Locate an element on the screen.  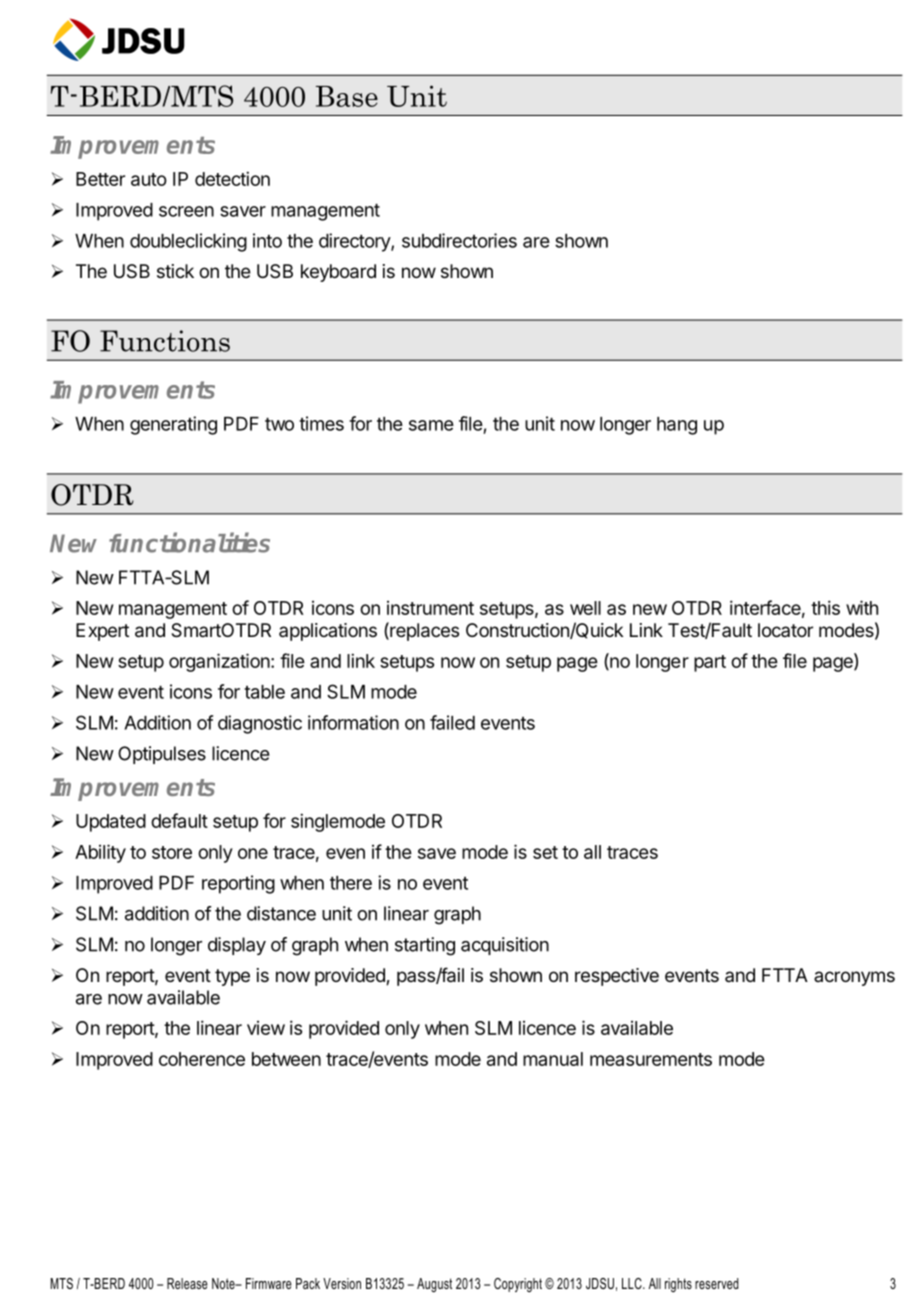
part is located at coordinates (710, 663).
